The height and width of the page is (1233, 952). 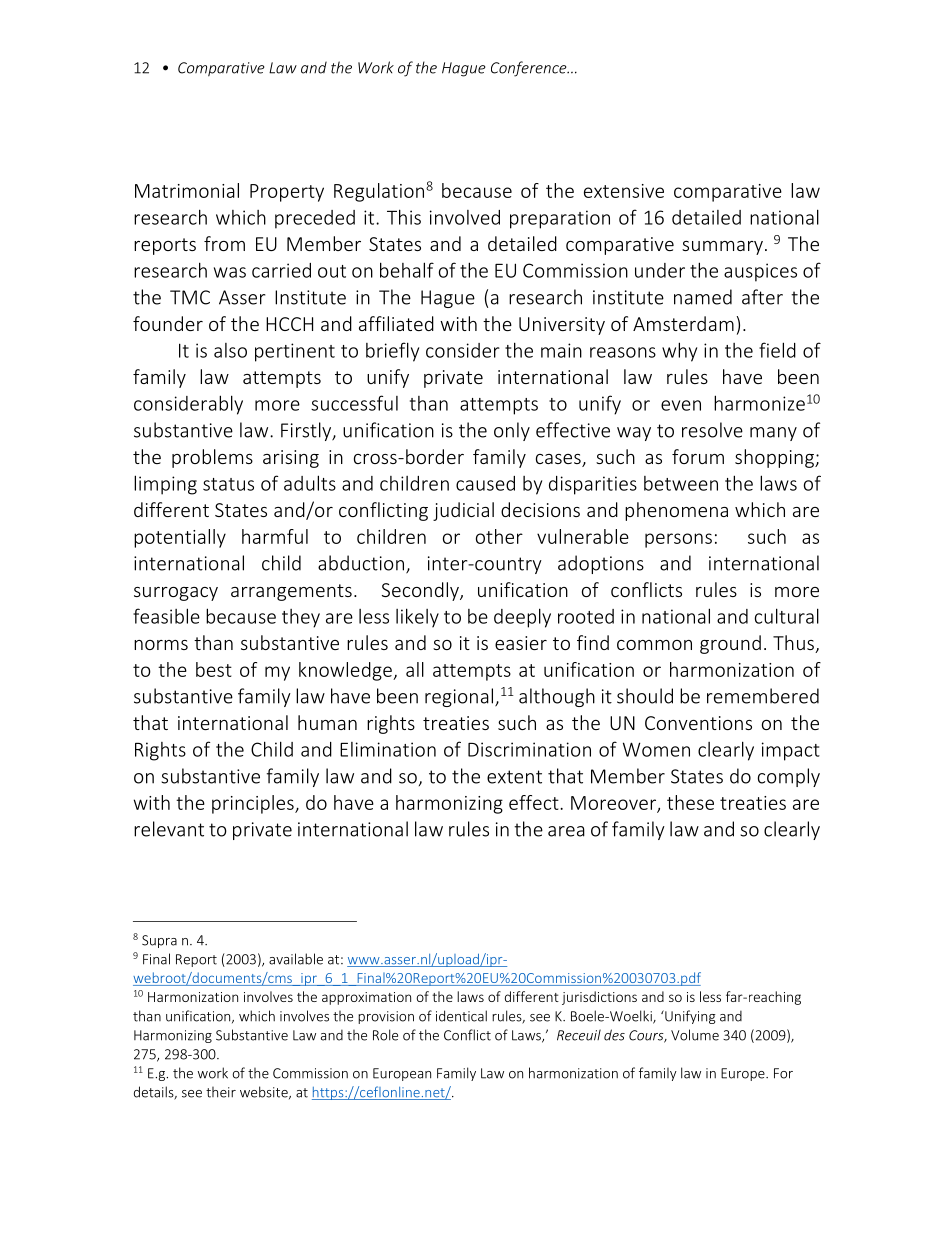 I want to click on Conference, so click(x=530, y=69).
